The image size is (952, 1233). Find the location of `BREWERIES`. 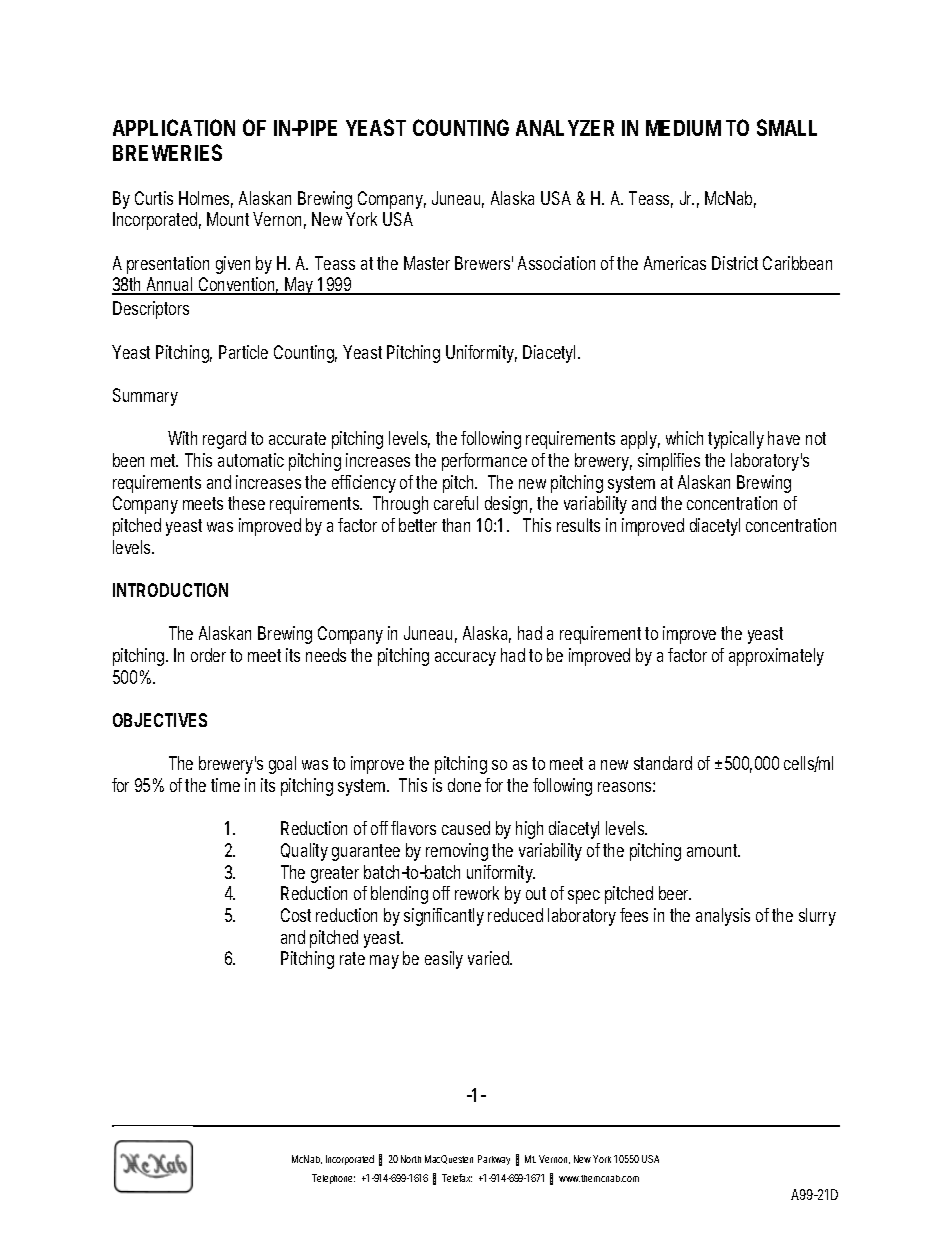

BREWERIES is located at coordinates (167, 152).
